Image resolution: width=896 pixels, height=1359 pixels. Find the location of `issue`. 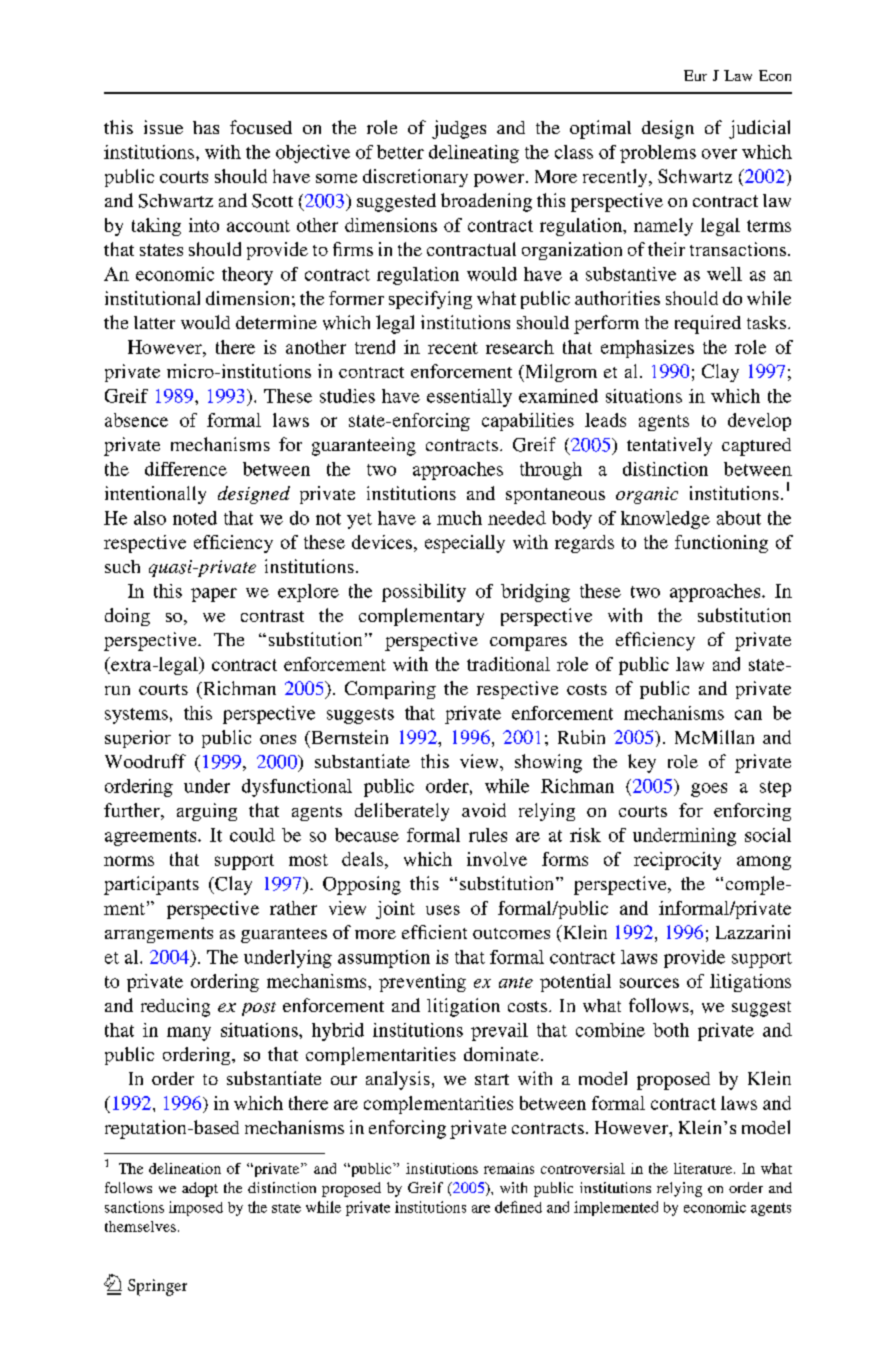

issue is located at coordinates (163, 127).
